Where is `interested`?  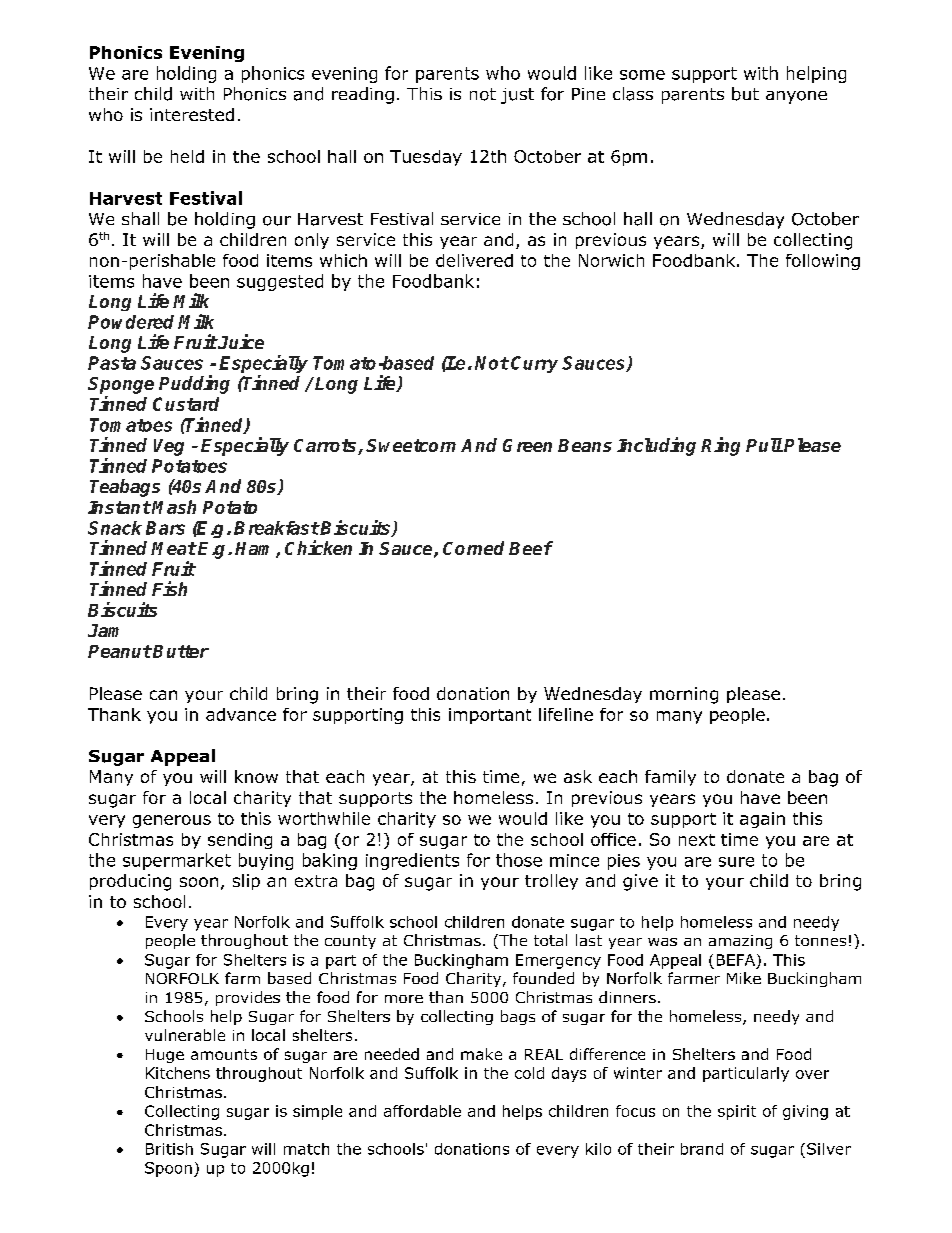 interested is located at coordinates (192, 114).
